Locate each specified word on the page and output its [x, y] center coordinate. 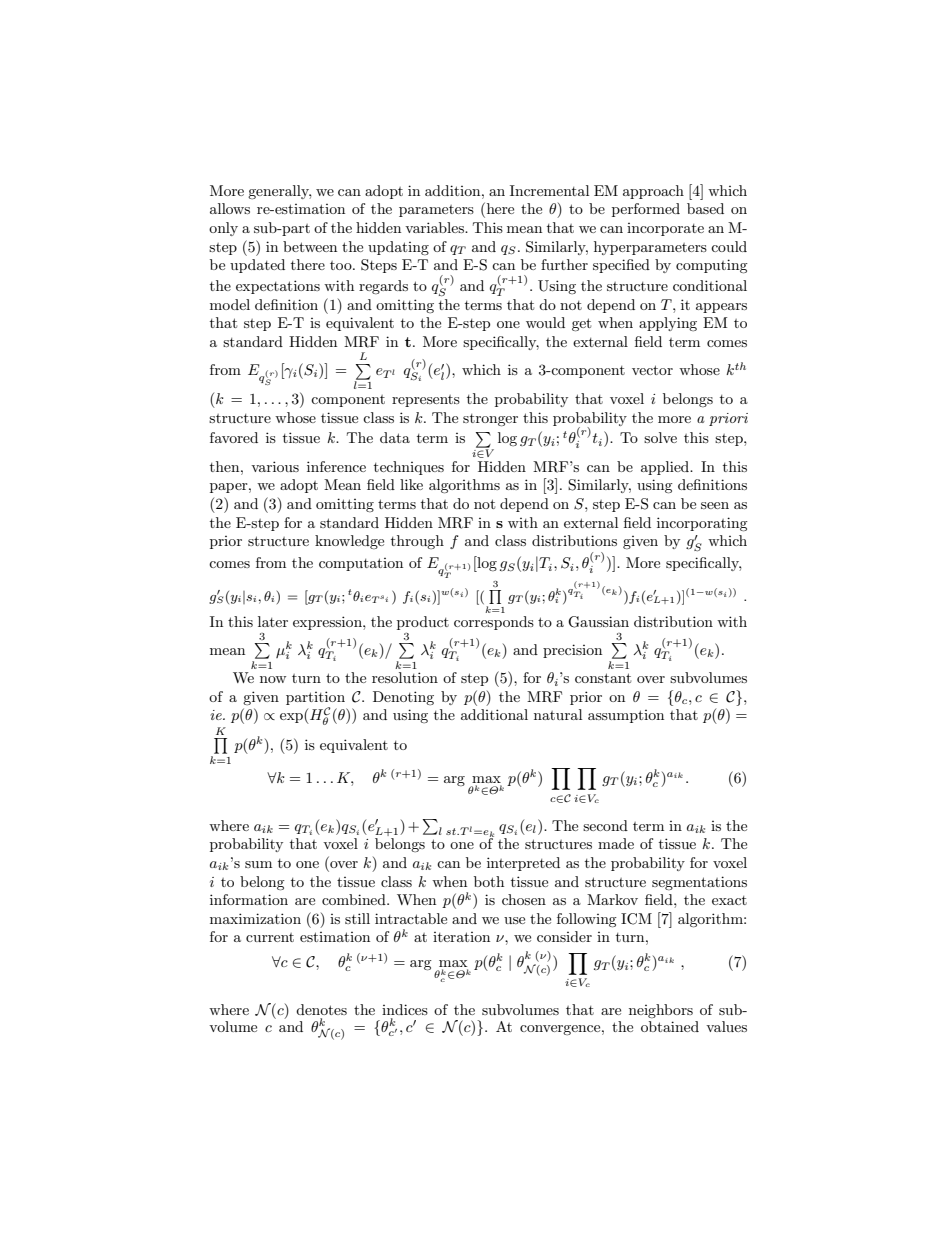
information [249, 899]
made [616, 843]
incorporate [665, 229]
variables [435, 227]
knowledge [349, 542]
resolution [405, 677]
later [273, 621]
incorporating [702, 524]
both [489, 881]
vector [652, 370]
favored [234, 437]
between [310, 246]
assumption [626, 716]
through [417, 542]
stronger [490, 420]
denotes [321, 1009]
